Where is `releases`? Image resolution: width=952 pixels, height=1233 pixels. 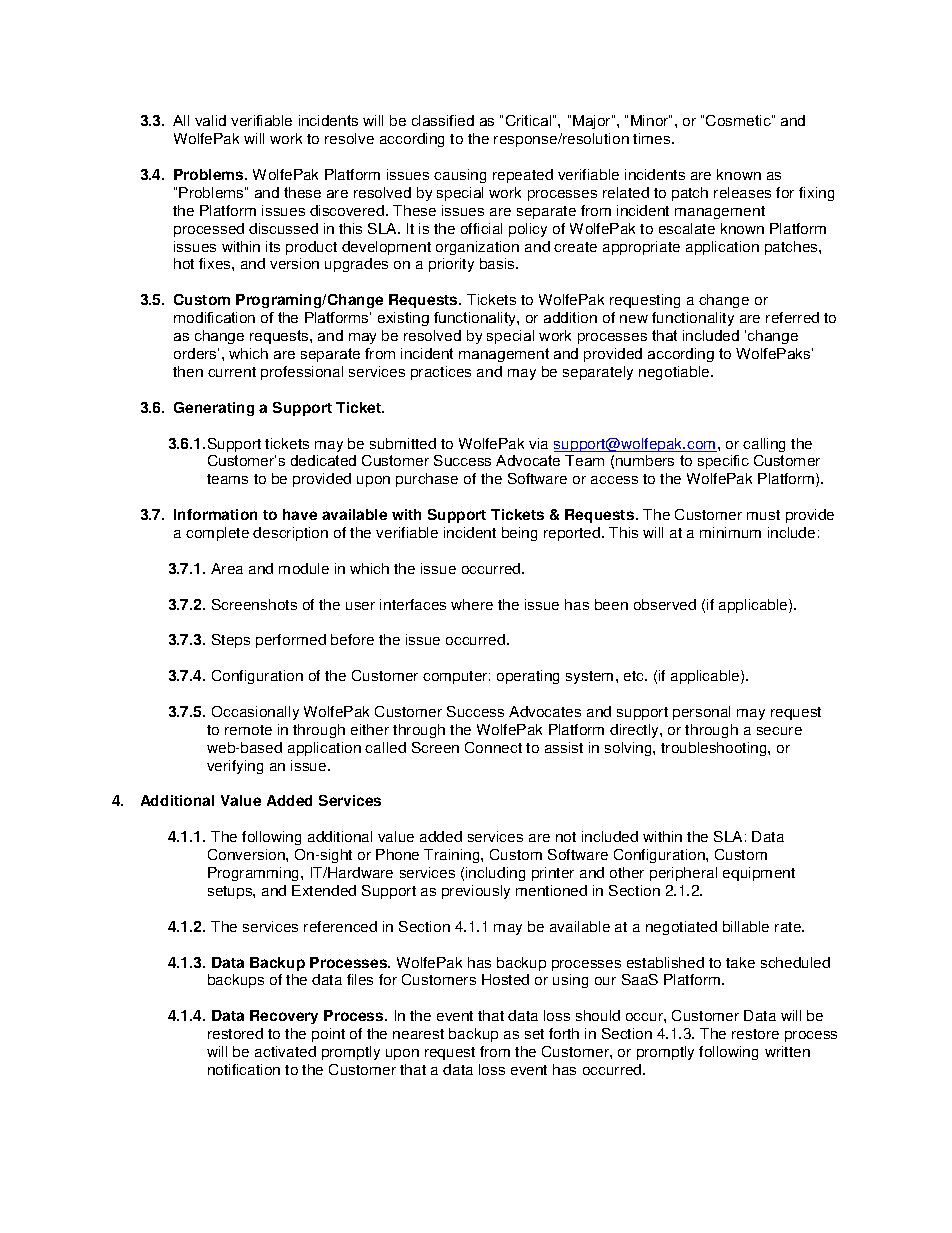
releases is located at coordinates (742, 192).
